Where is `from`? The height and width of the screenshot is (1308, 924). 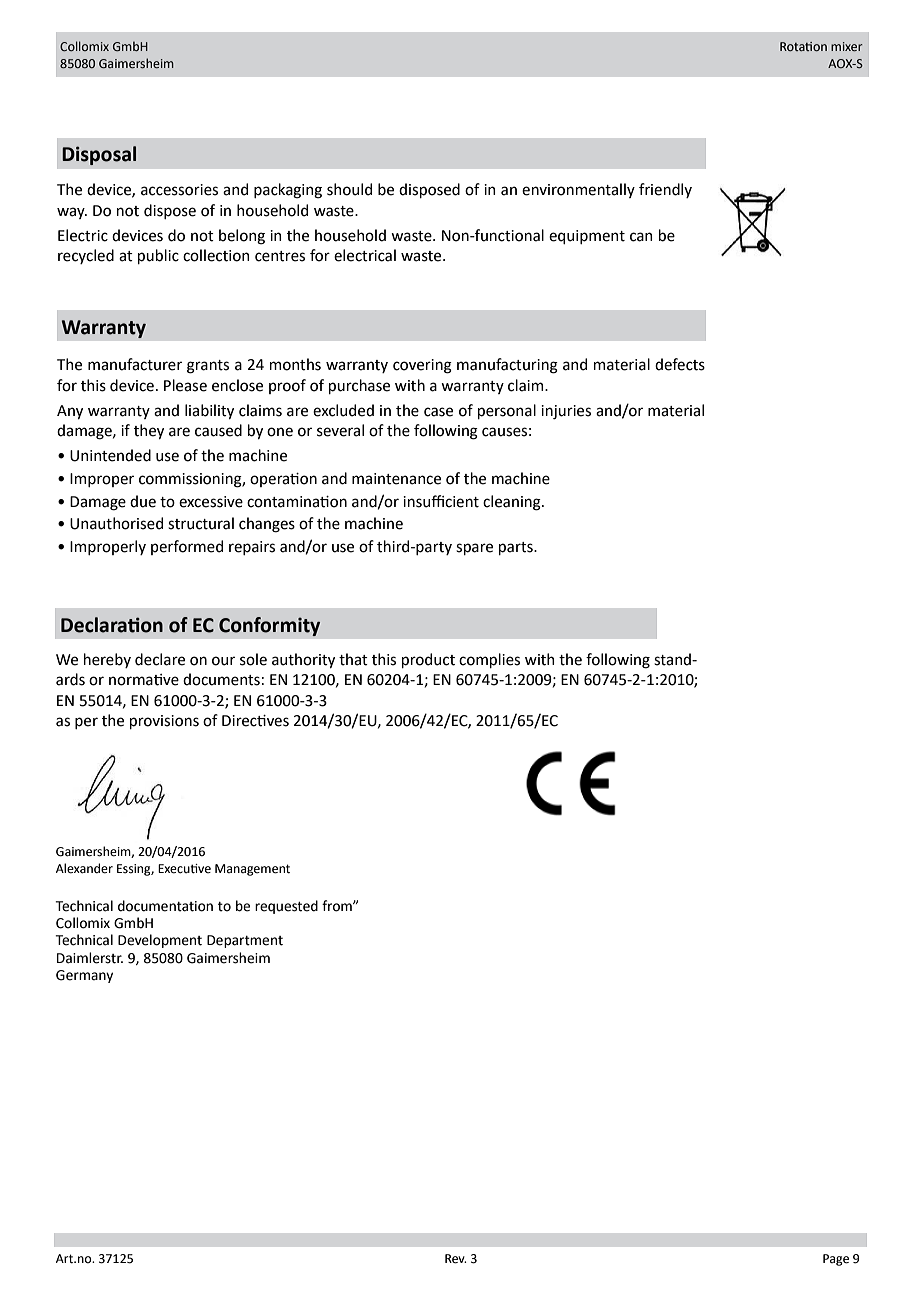 from is located at coordinates (338, 906).
